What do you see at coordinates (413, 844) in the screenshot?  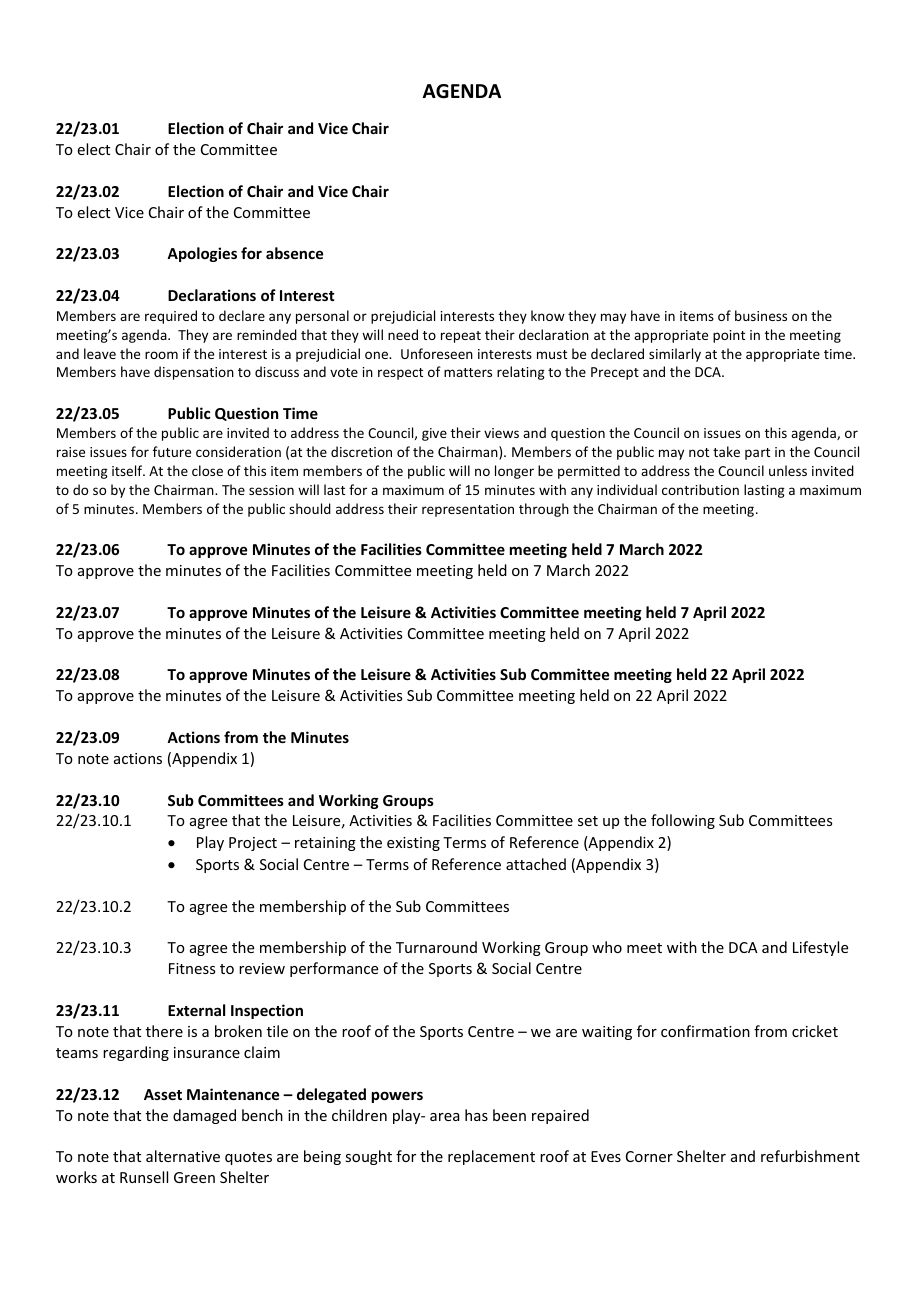 I see `existing` at bounding box center [413, 844].
